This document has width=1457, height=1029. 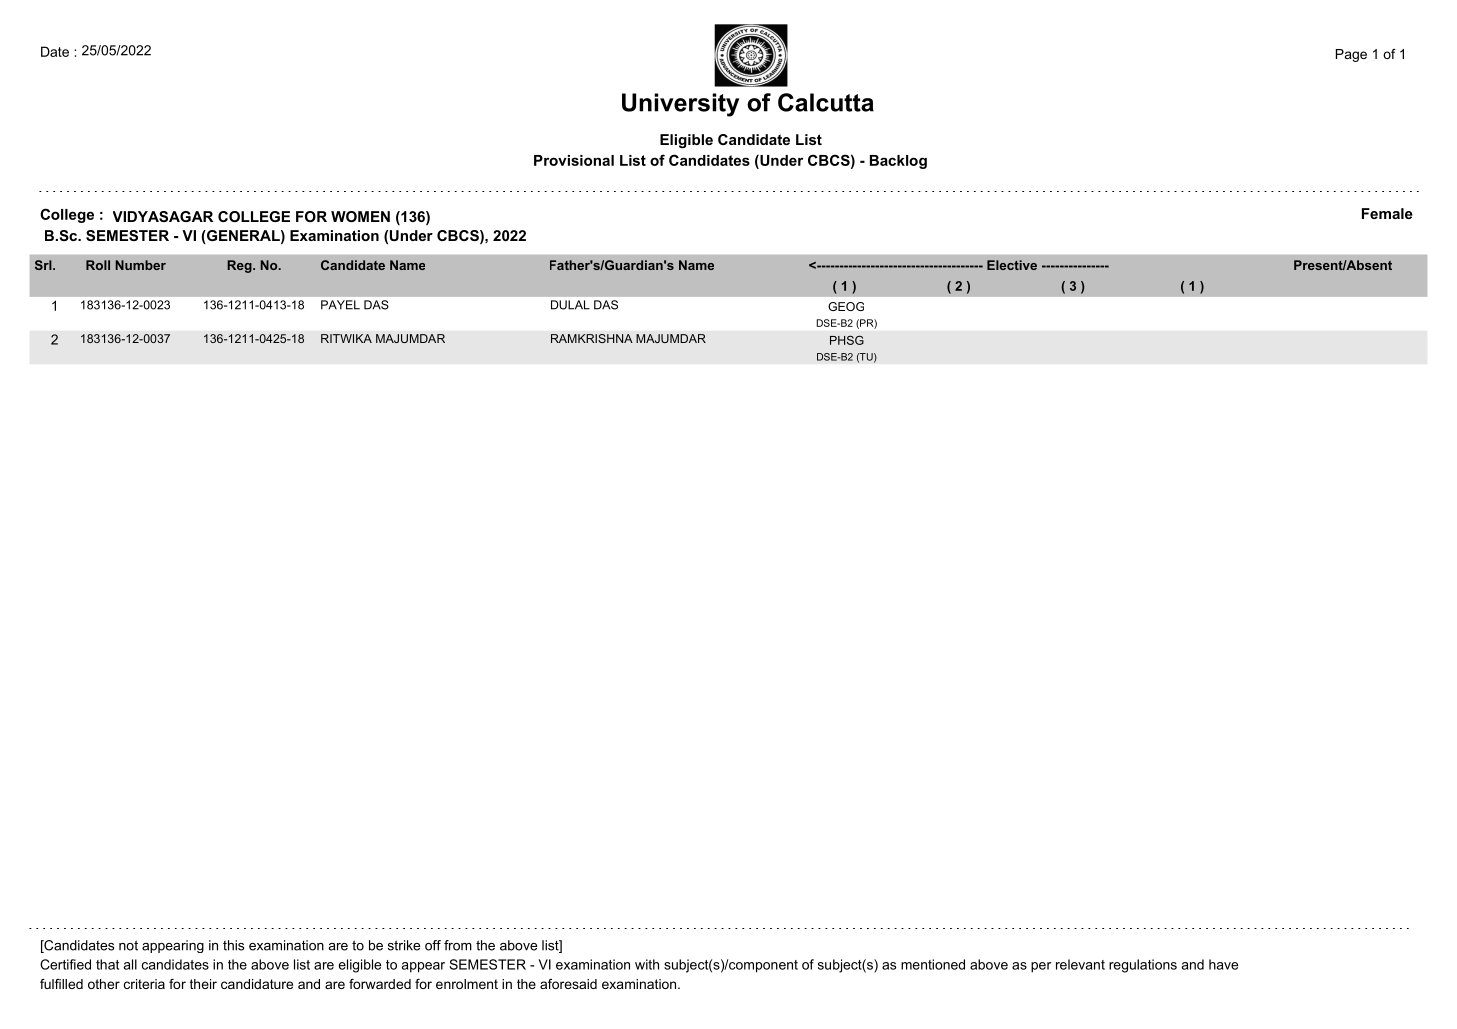 I want to click on this, so click(x=233, y=945).
